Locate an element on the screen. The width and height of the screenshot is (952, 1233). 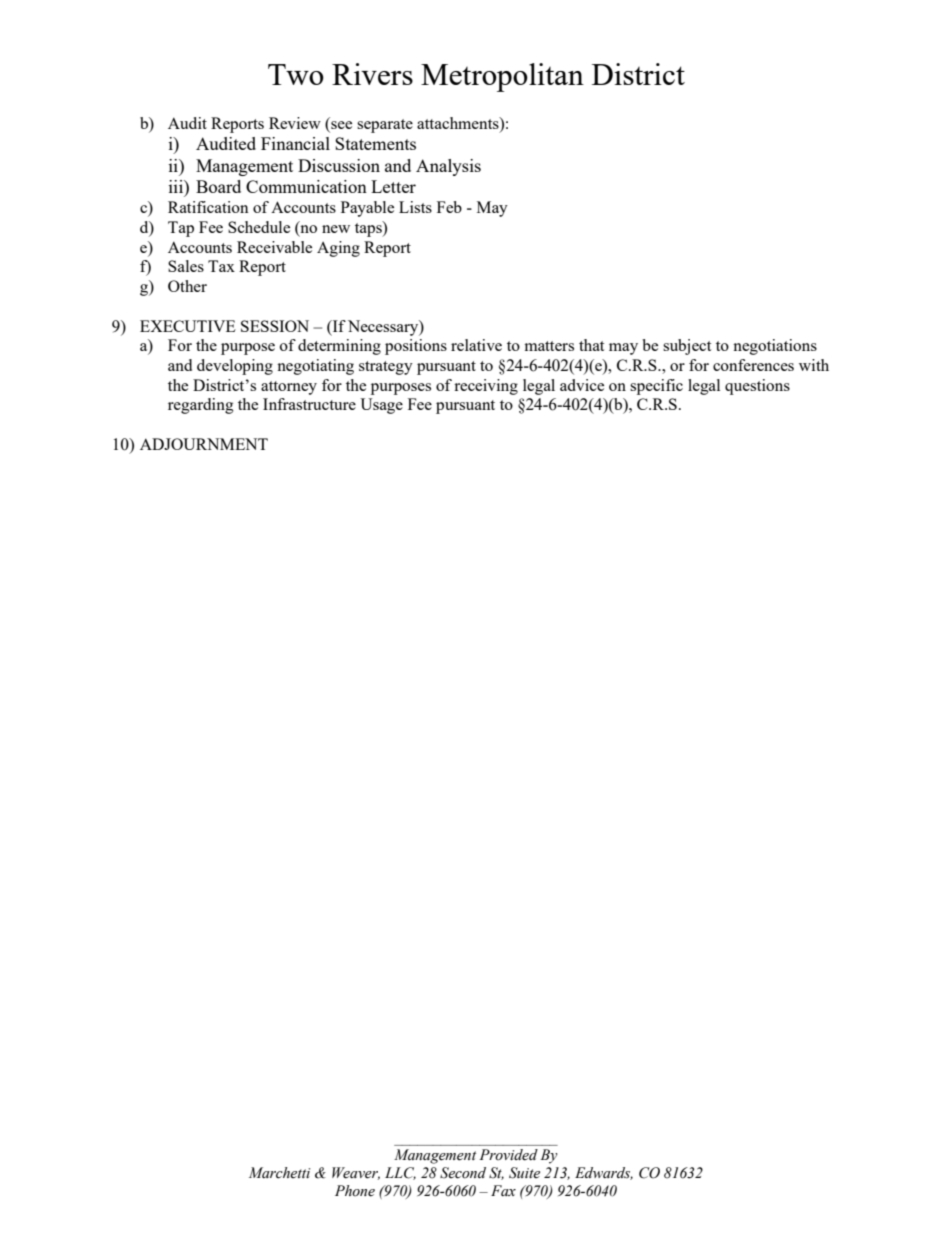
negotiations is located at coordinates (775, 347).
